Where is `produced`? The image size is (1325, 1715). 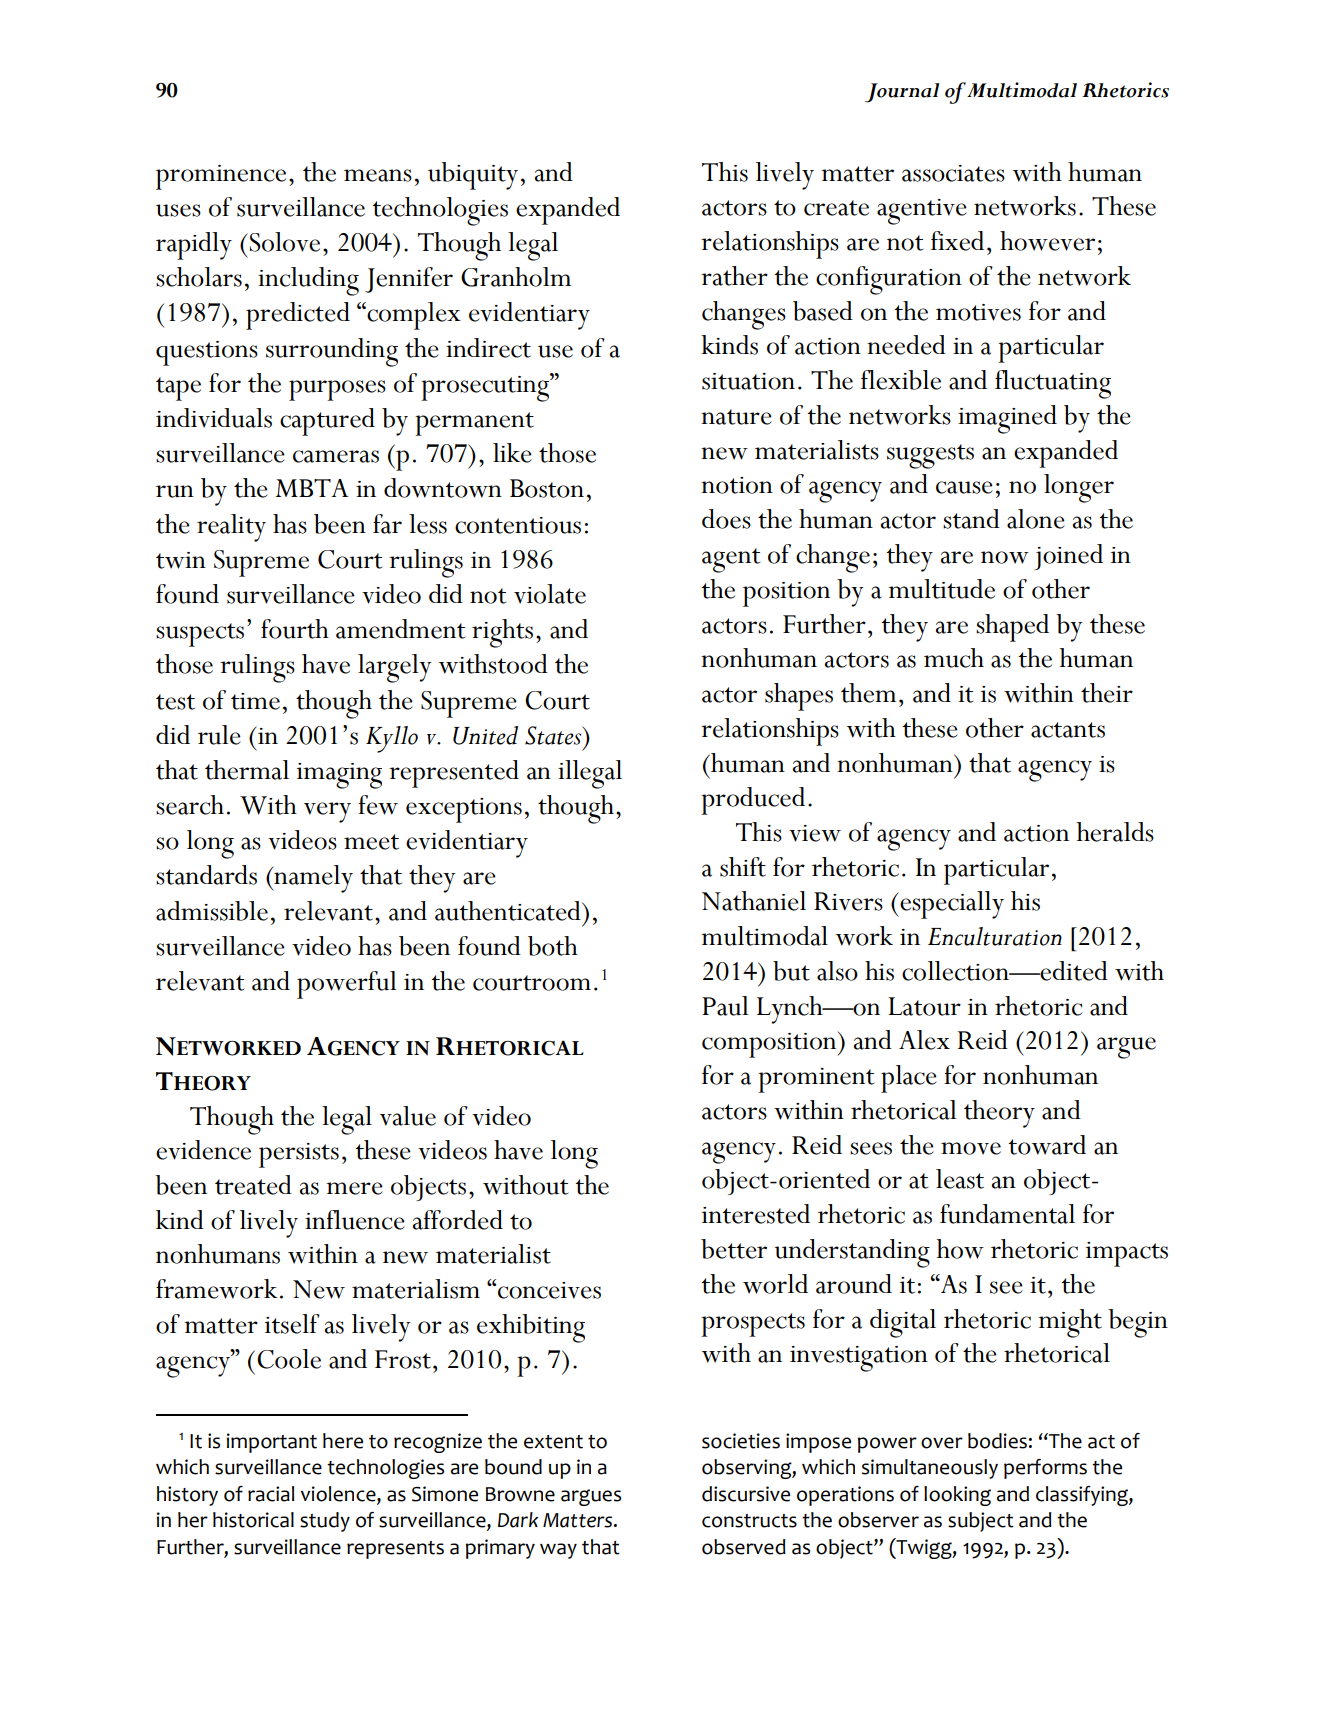 produced is located at coordinates (753, 801).
